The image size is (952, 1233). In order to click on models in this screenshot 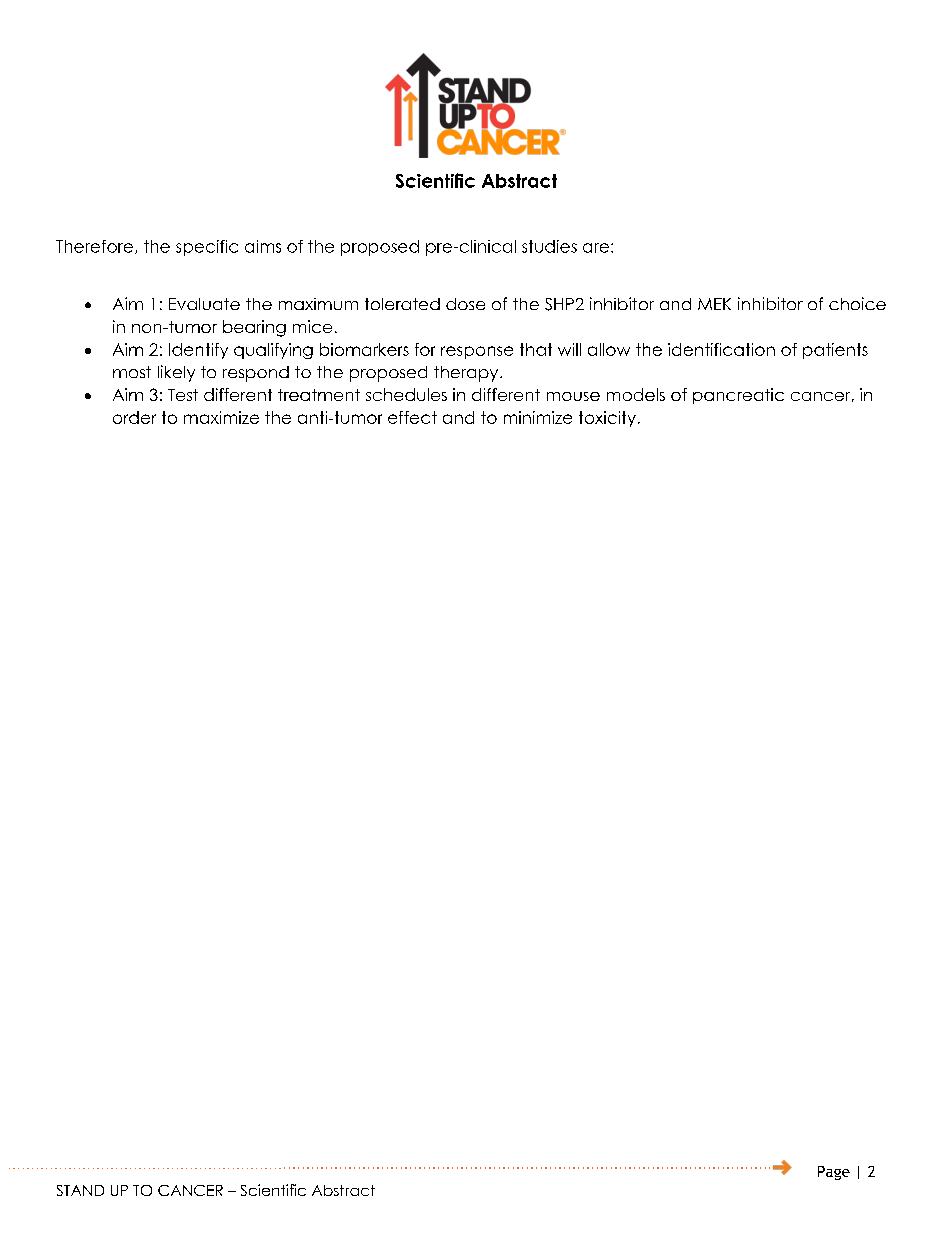, I will do `click(636, 394)`.
